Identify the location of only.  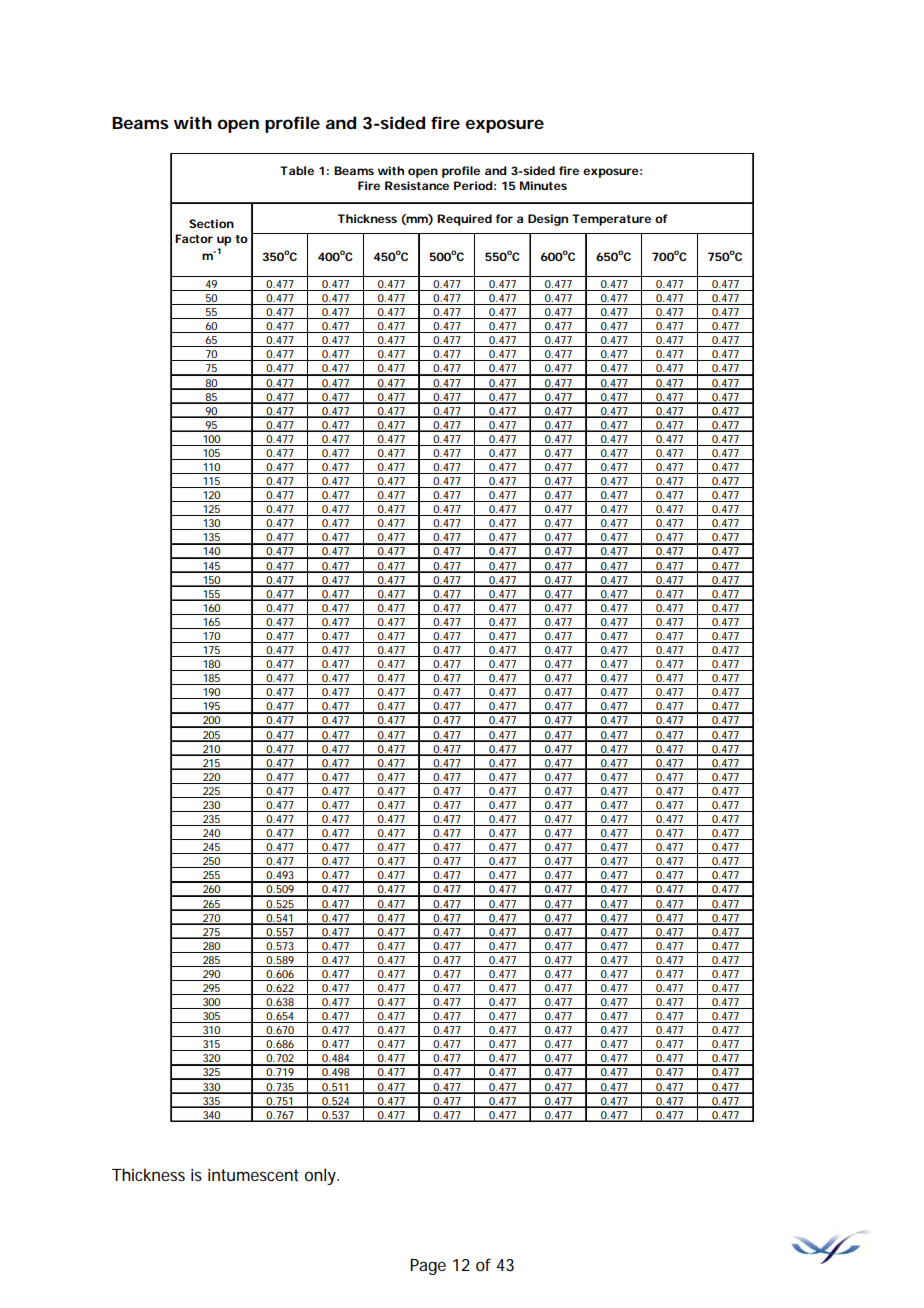
(322, 1176).
